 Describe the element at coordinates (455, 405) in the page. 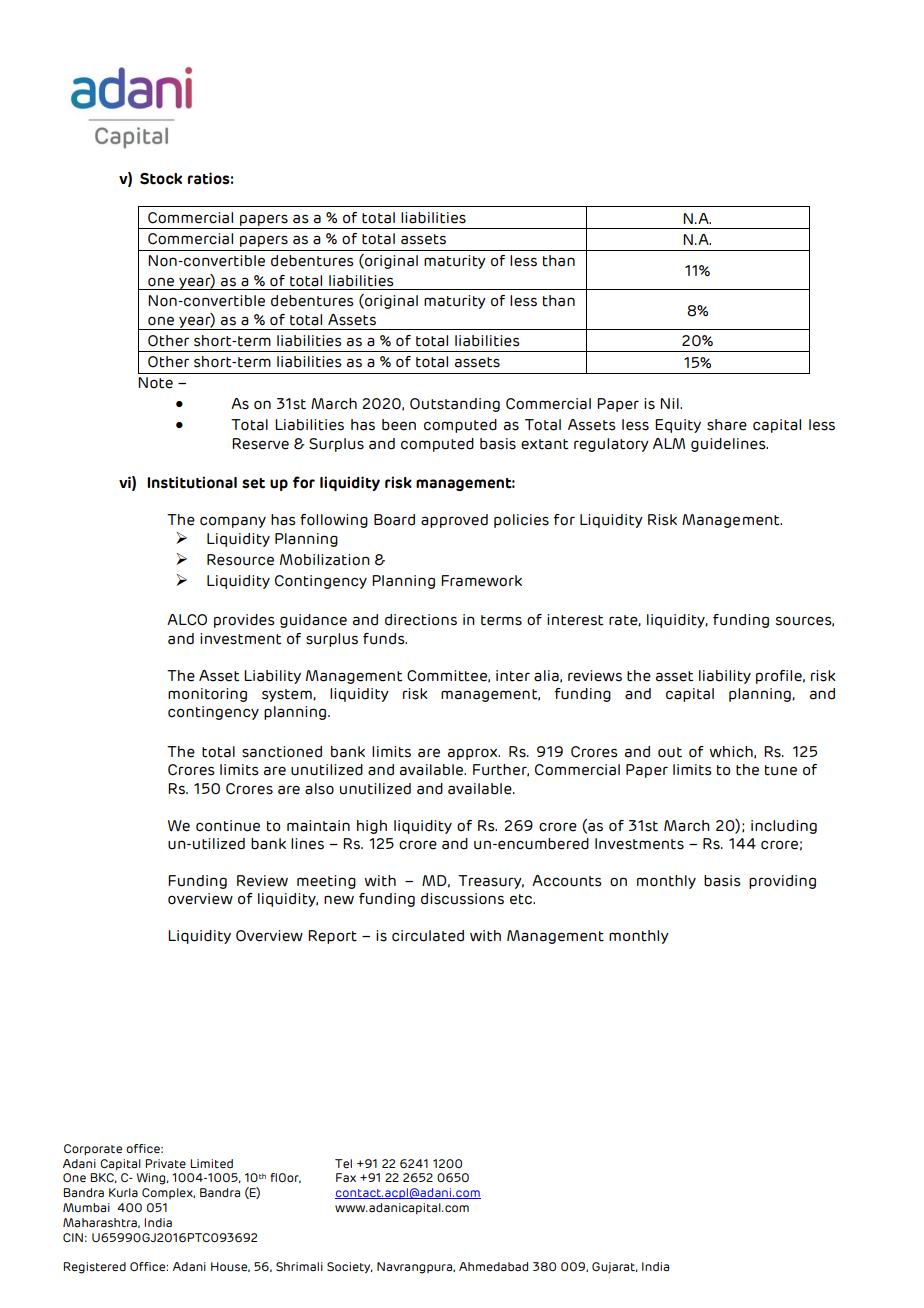

I see `Outstanding` at that location.
